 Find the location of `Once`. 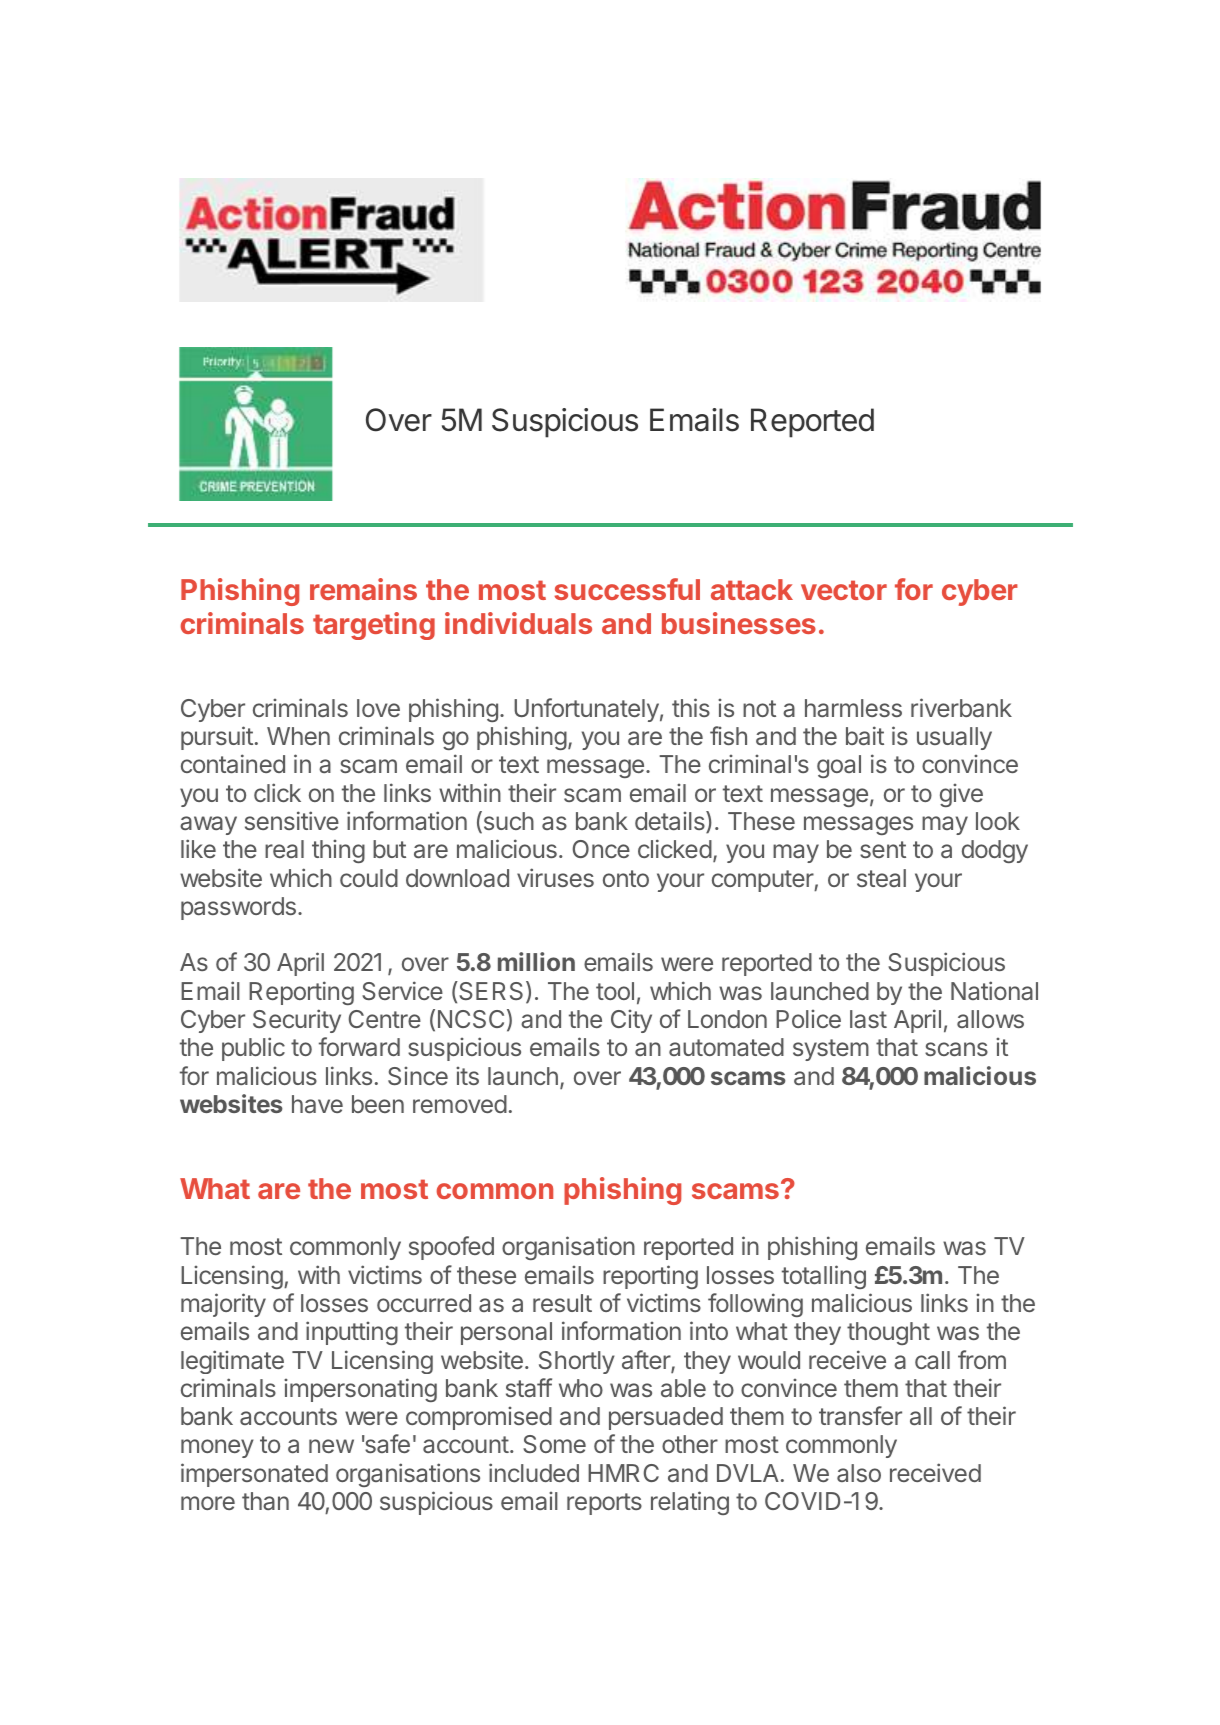

Once is located at coordinates (601, 849).
